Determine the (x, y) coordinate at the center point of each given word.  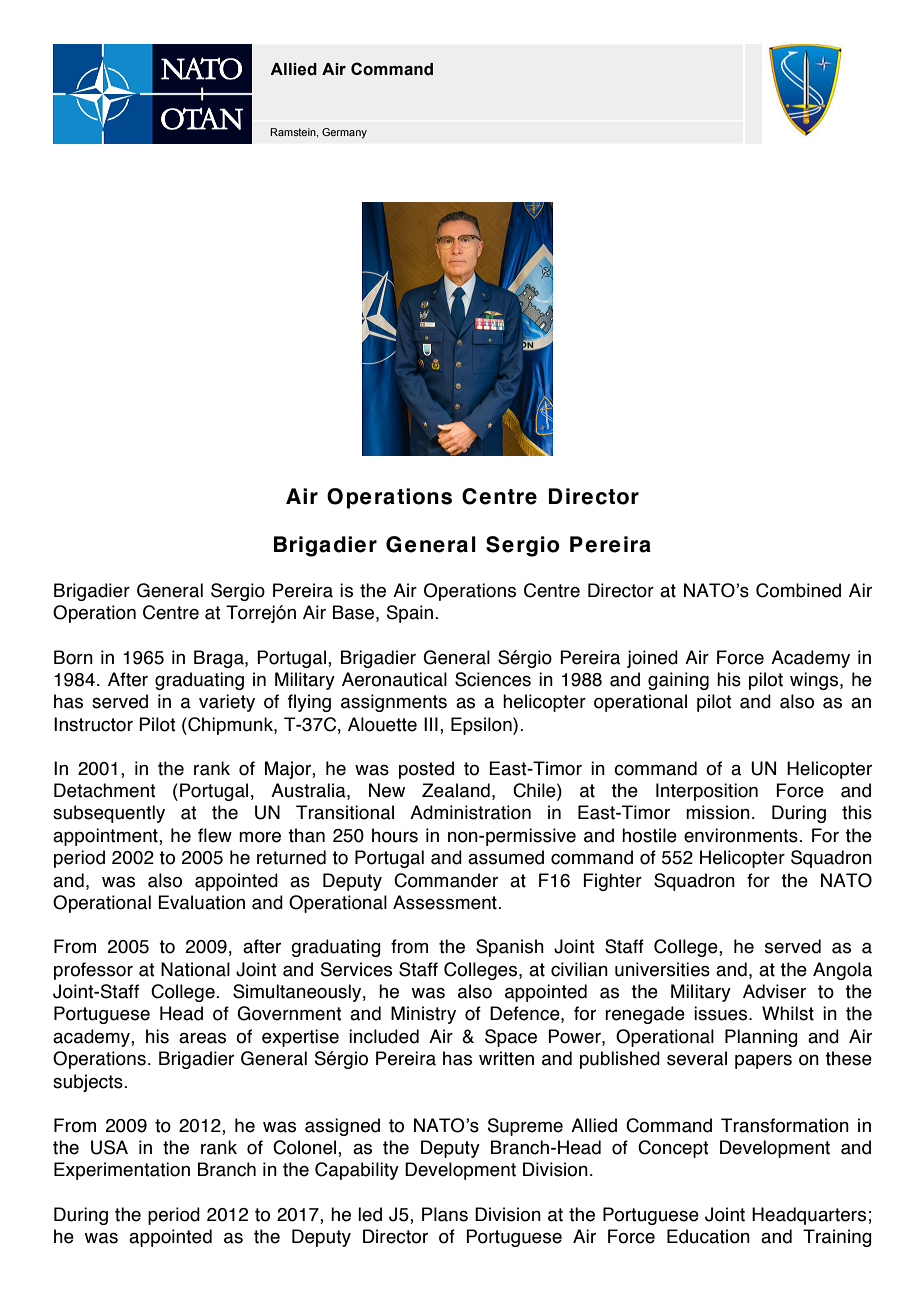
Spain (411, 614)
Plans (445, 1214)
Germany (344, 133)
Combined (798, 590)
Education (708, 1236)
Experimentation (122, 1171)
